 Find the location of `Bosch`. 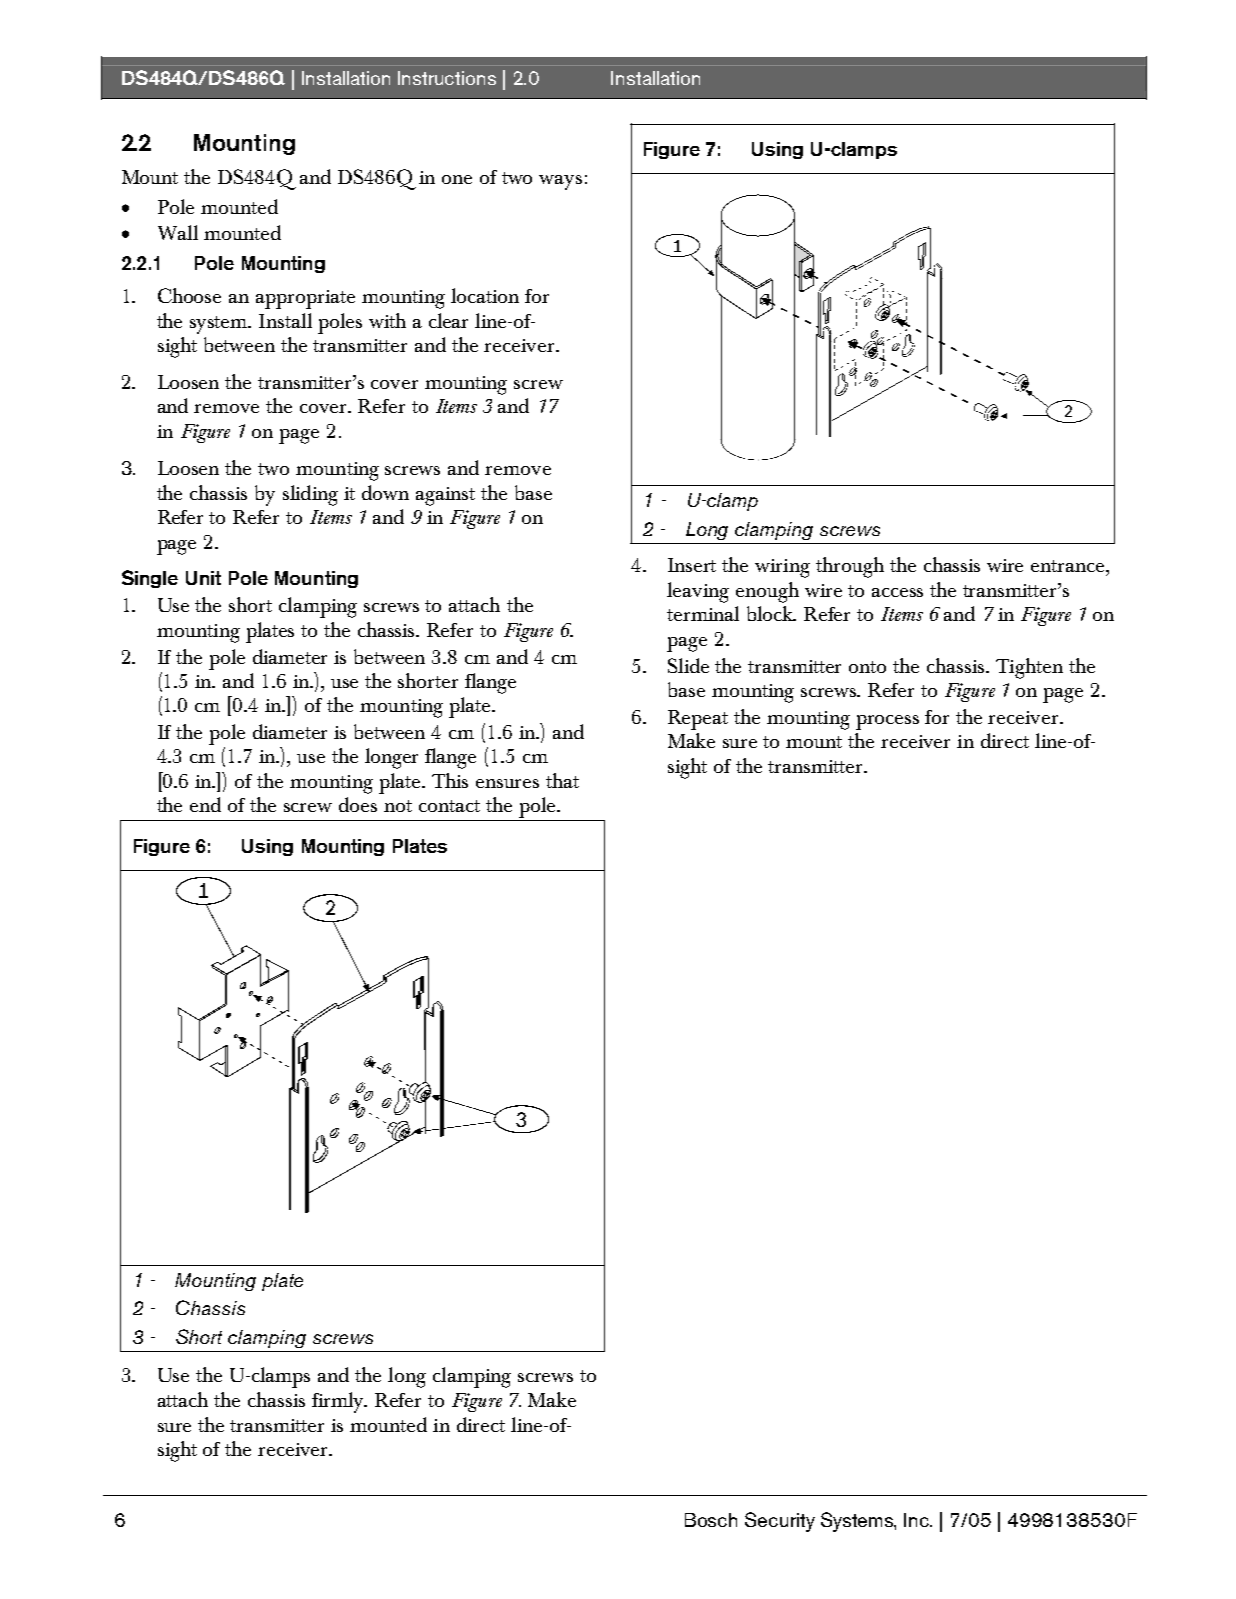

Bosch is located at coordinates (711, 1520).
